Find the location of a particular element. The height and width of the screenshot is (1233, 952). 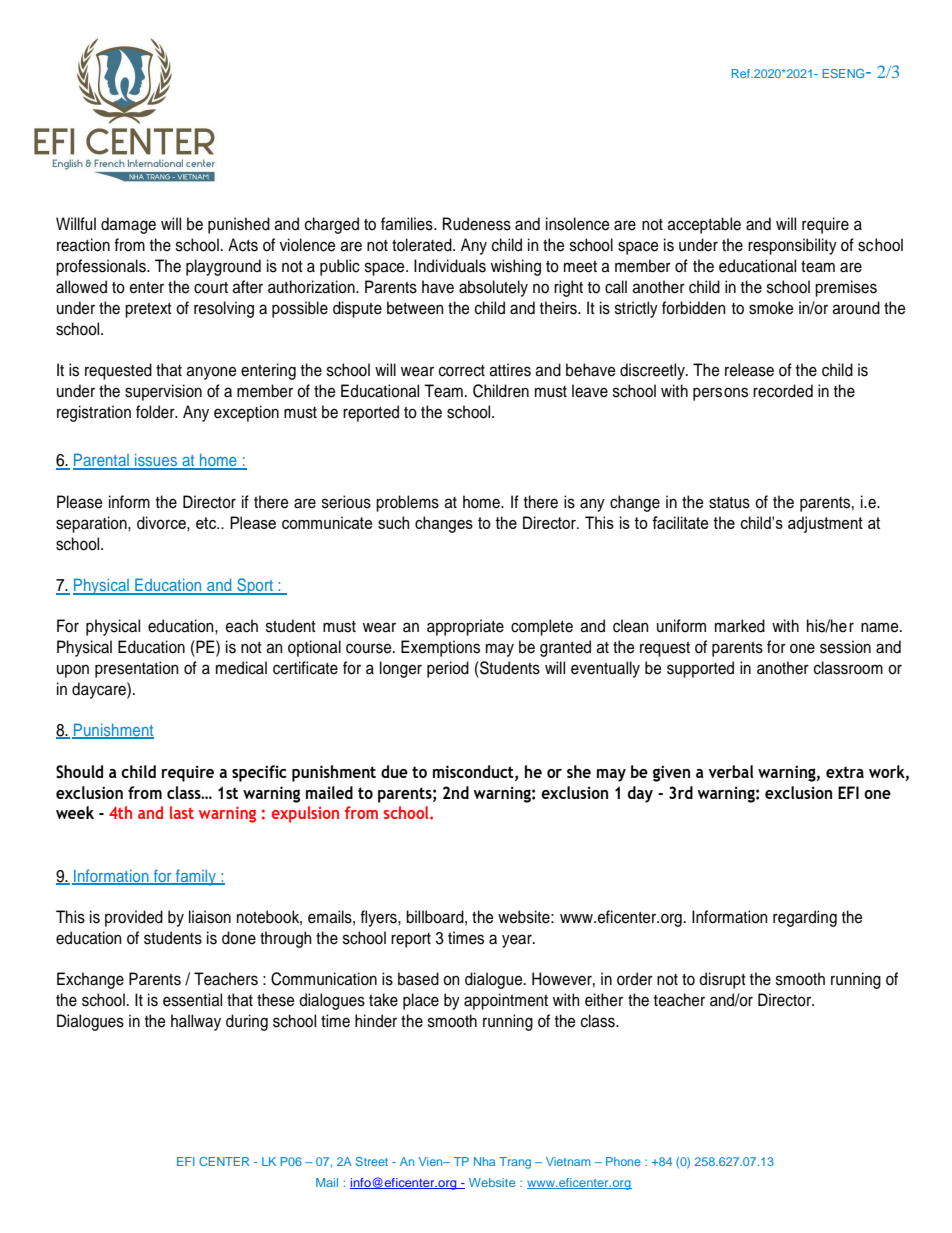

Phone is located at coordinates (623, 1161).
